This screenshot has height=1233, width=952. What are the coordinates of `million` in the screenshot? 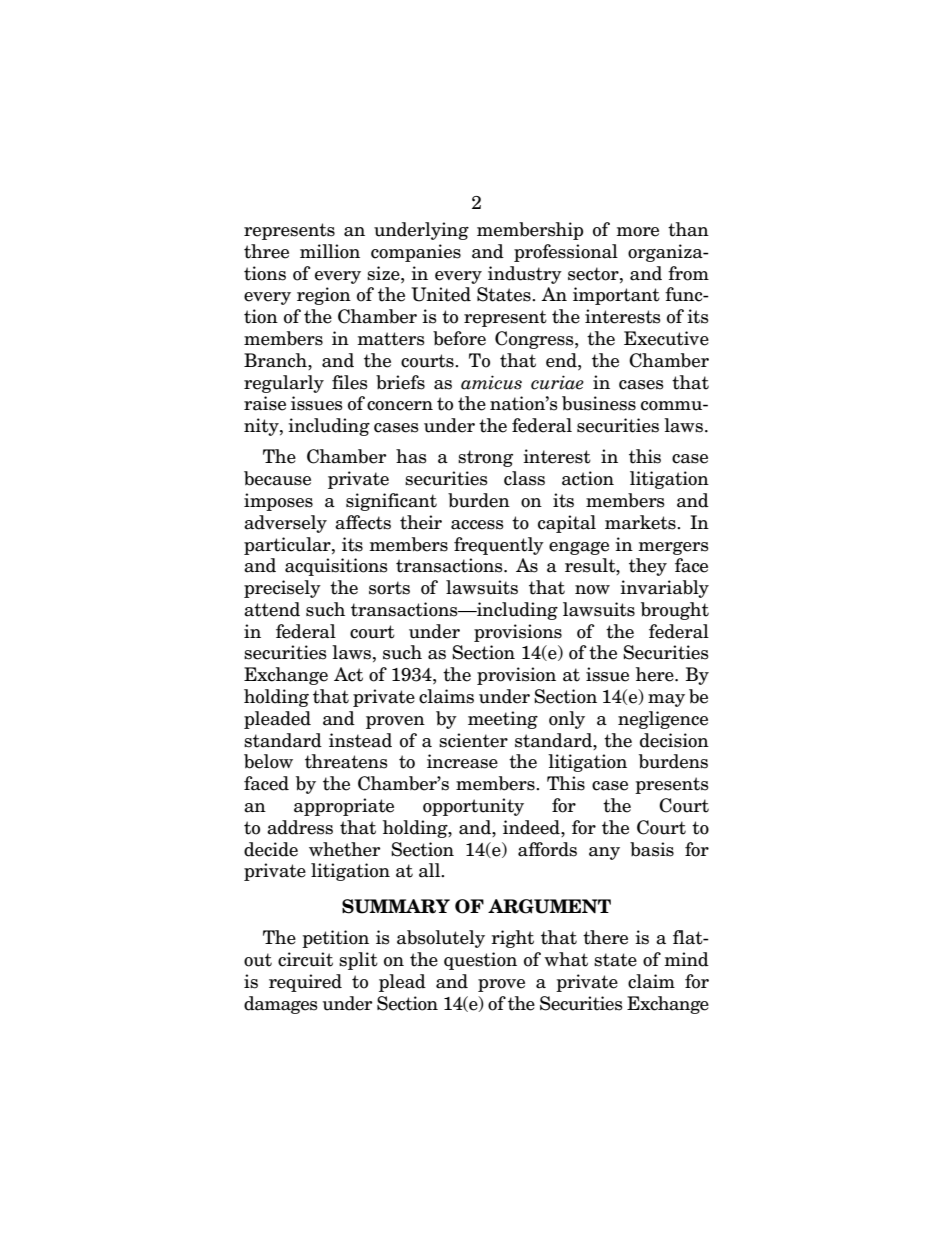 It's located at (330, 251).
